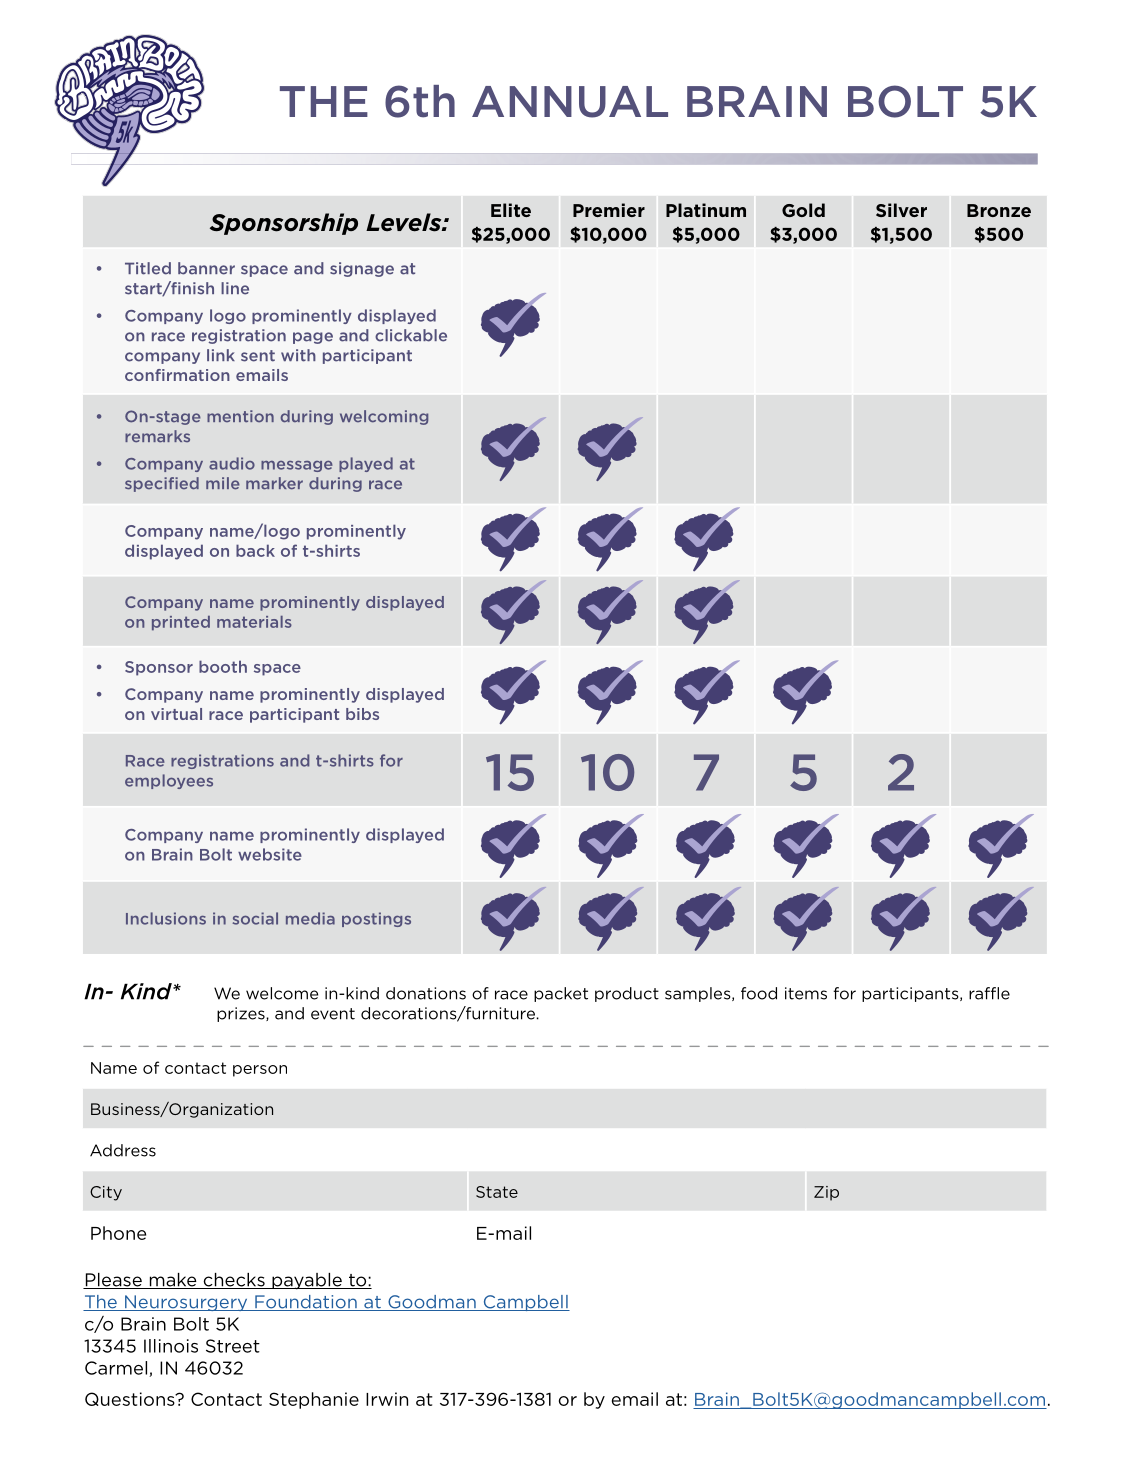  I want to click on Irwin, so click(387, 1399).
